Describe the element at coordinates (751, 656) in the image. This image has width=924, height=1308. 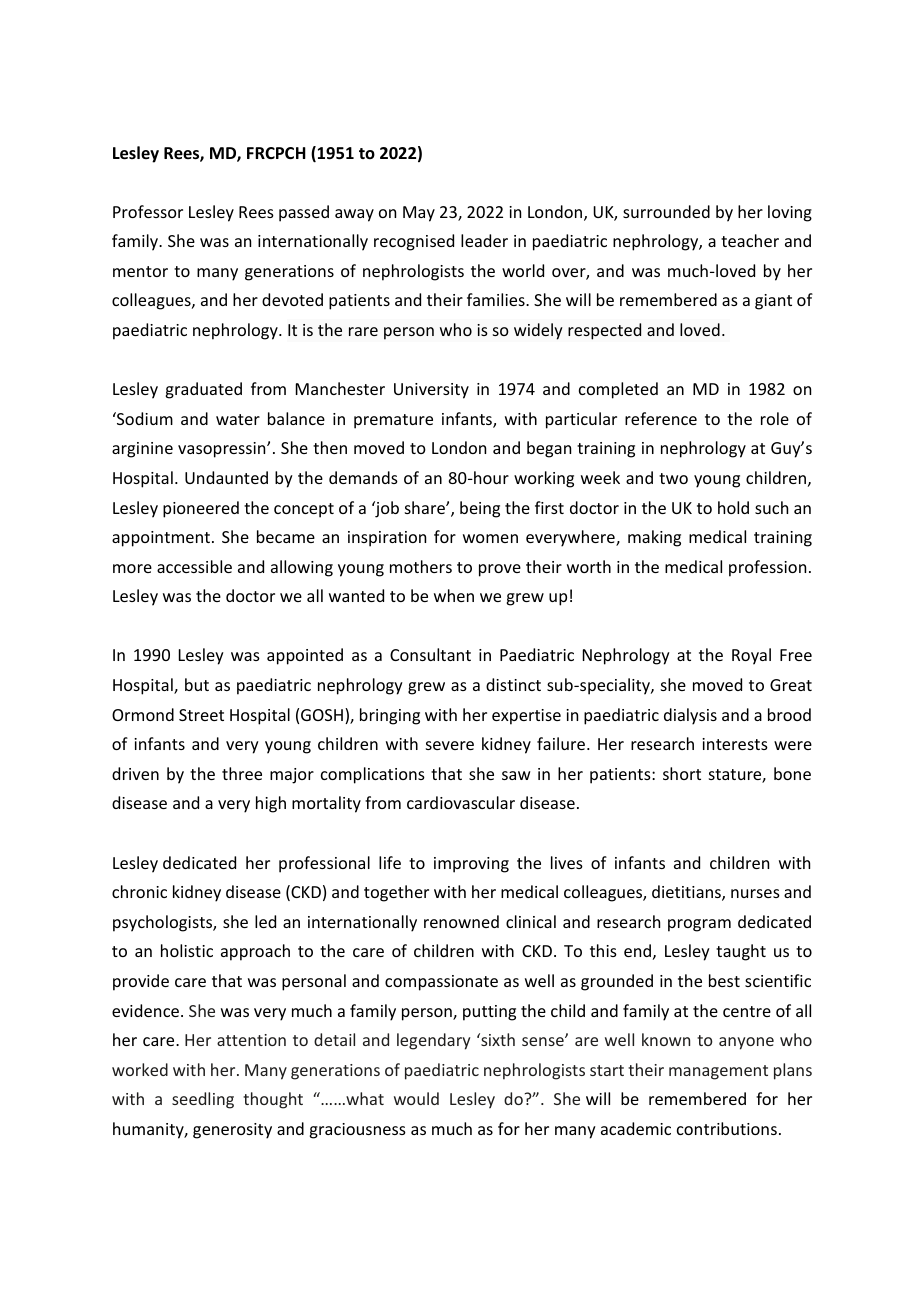
I see `Royal` at that location.
